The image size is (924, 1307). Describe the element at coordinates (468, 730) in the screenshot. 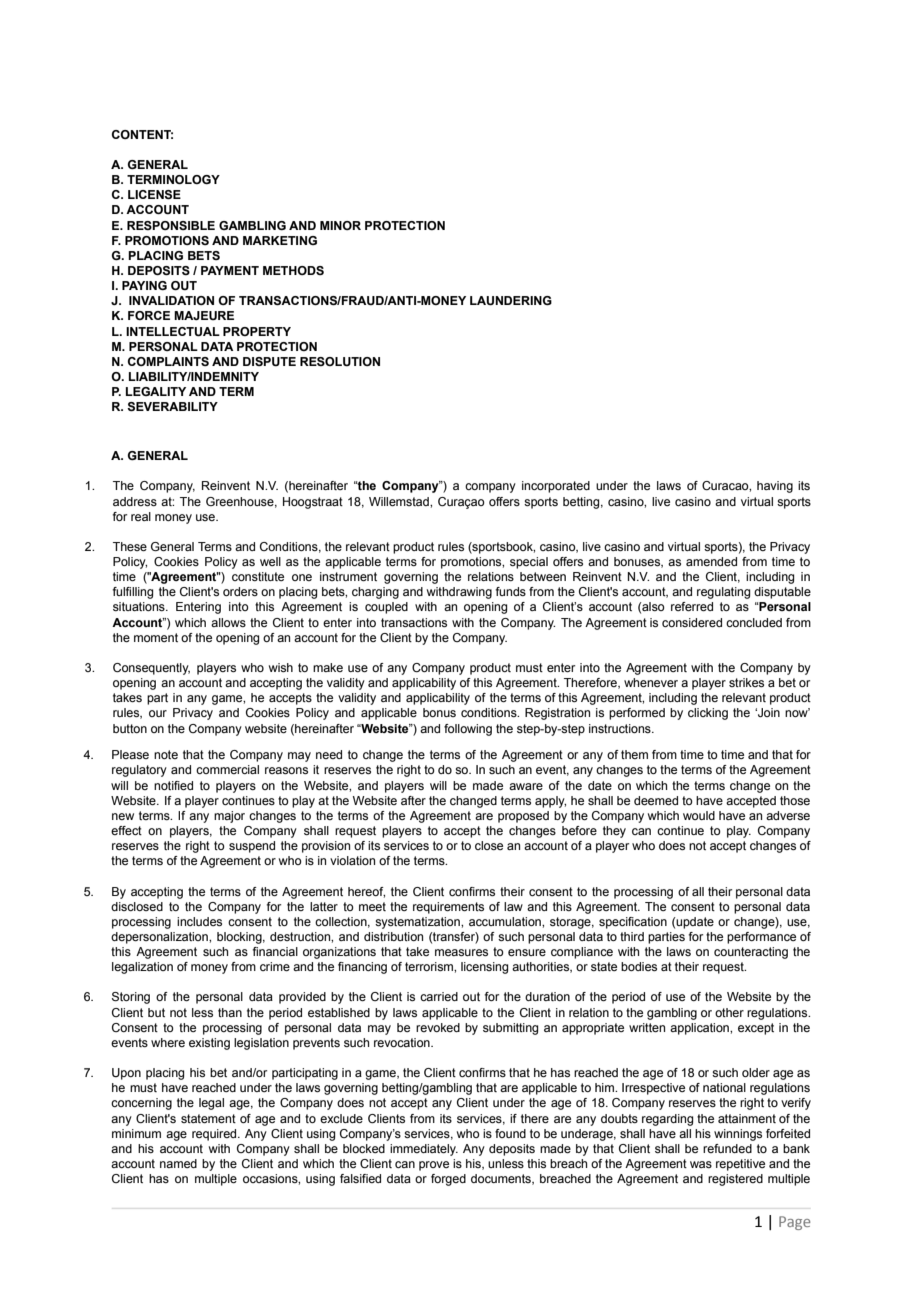

I see `following` at that location.
